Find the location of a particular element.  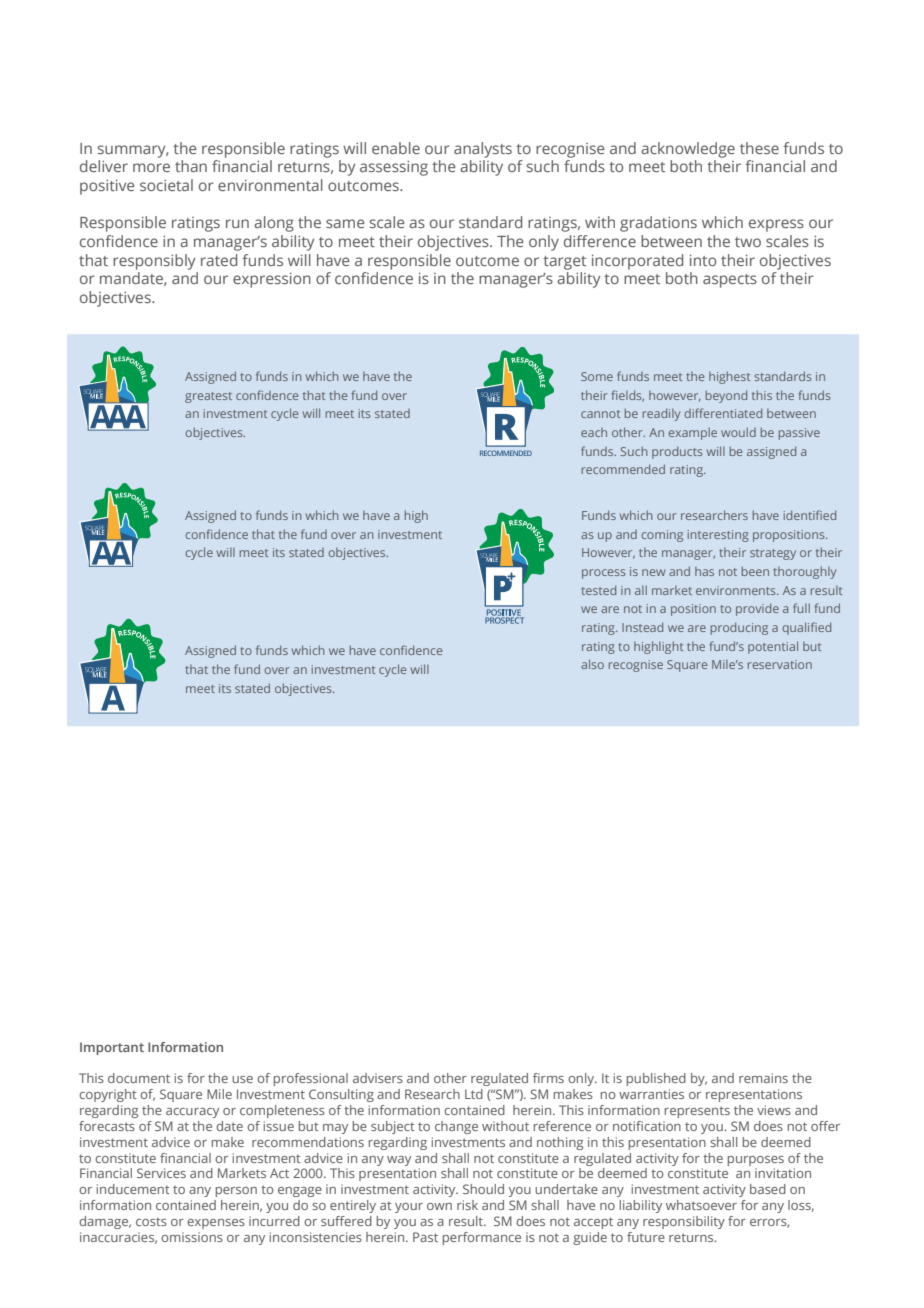

than is located at coordinates (191, 166).
